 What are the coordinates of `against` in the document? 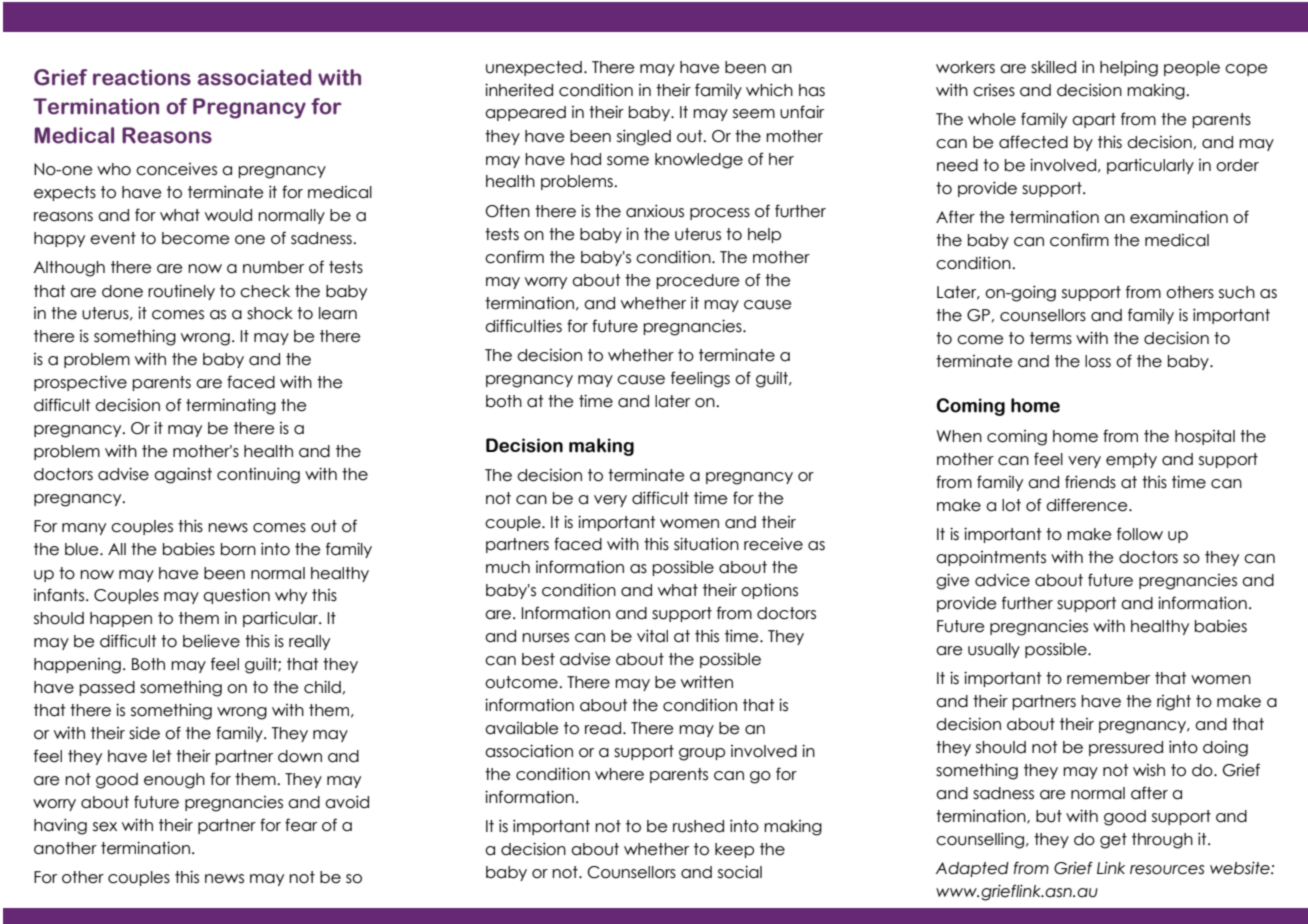 It's located at (183, 475).
